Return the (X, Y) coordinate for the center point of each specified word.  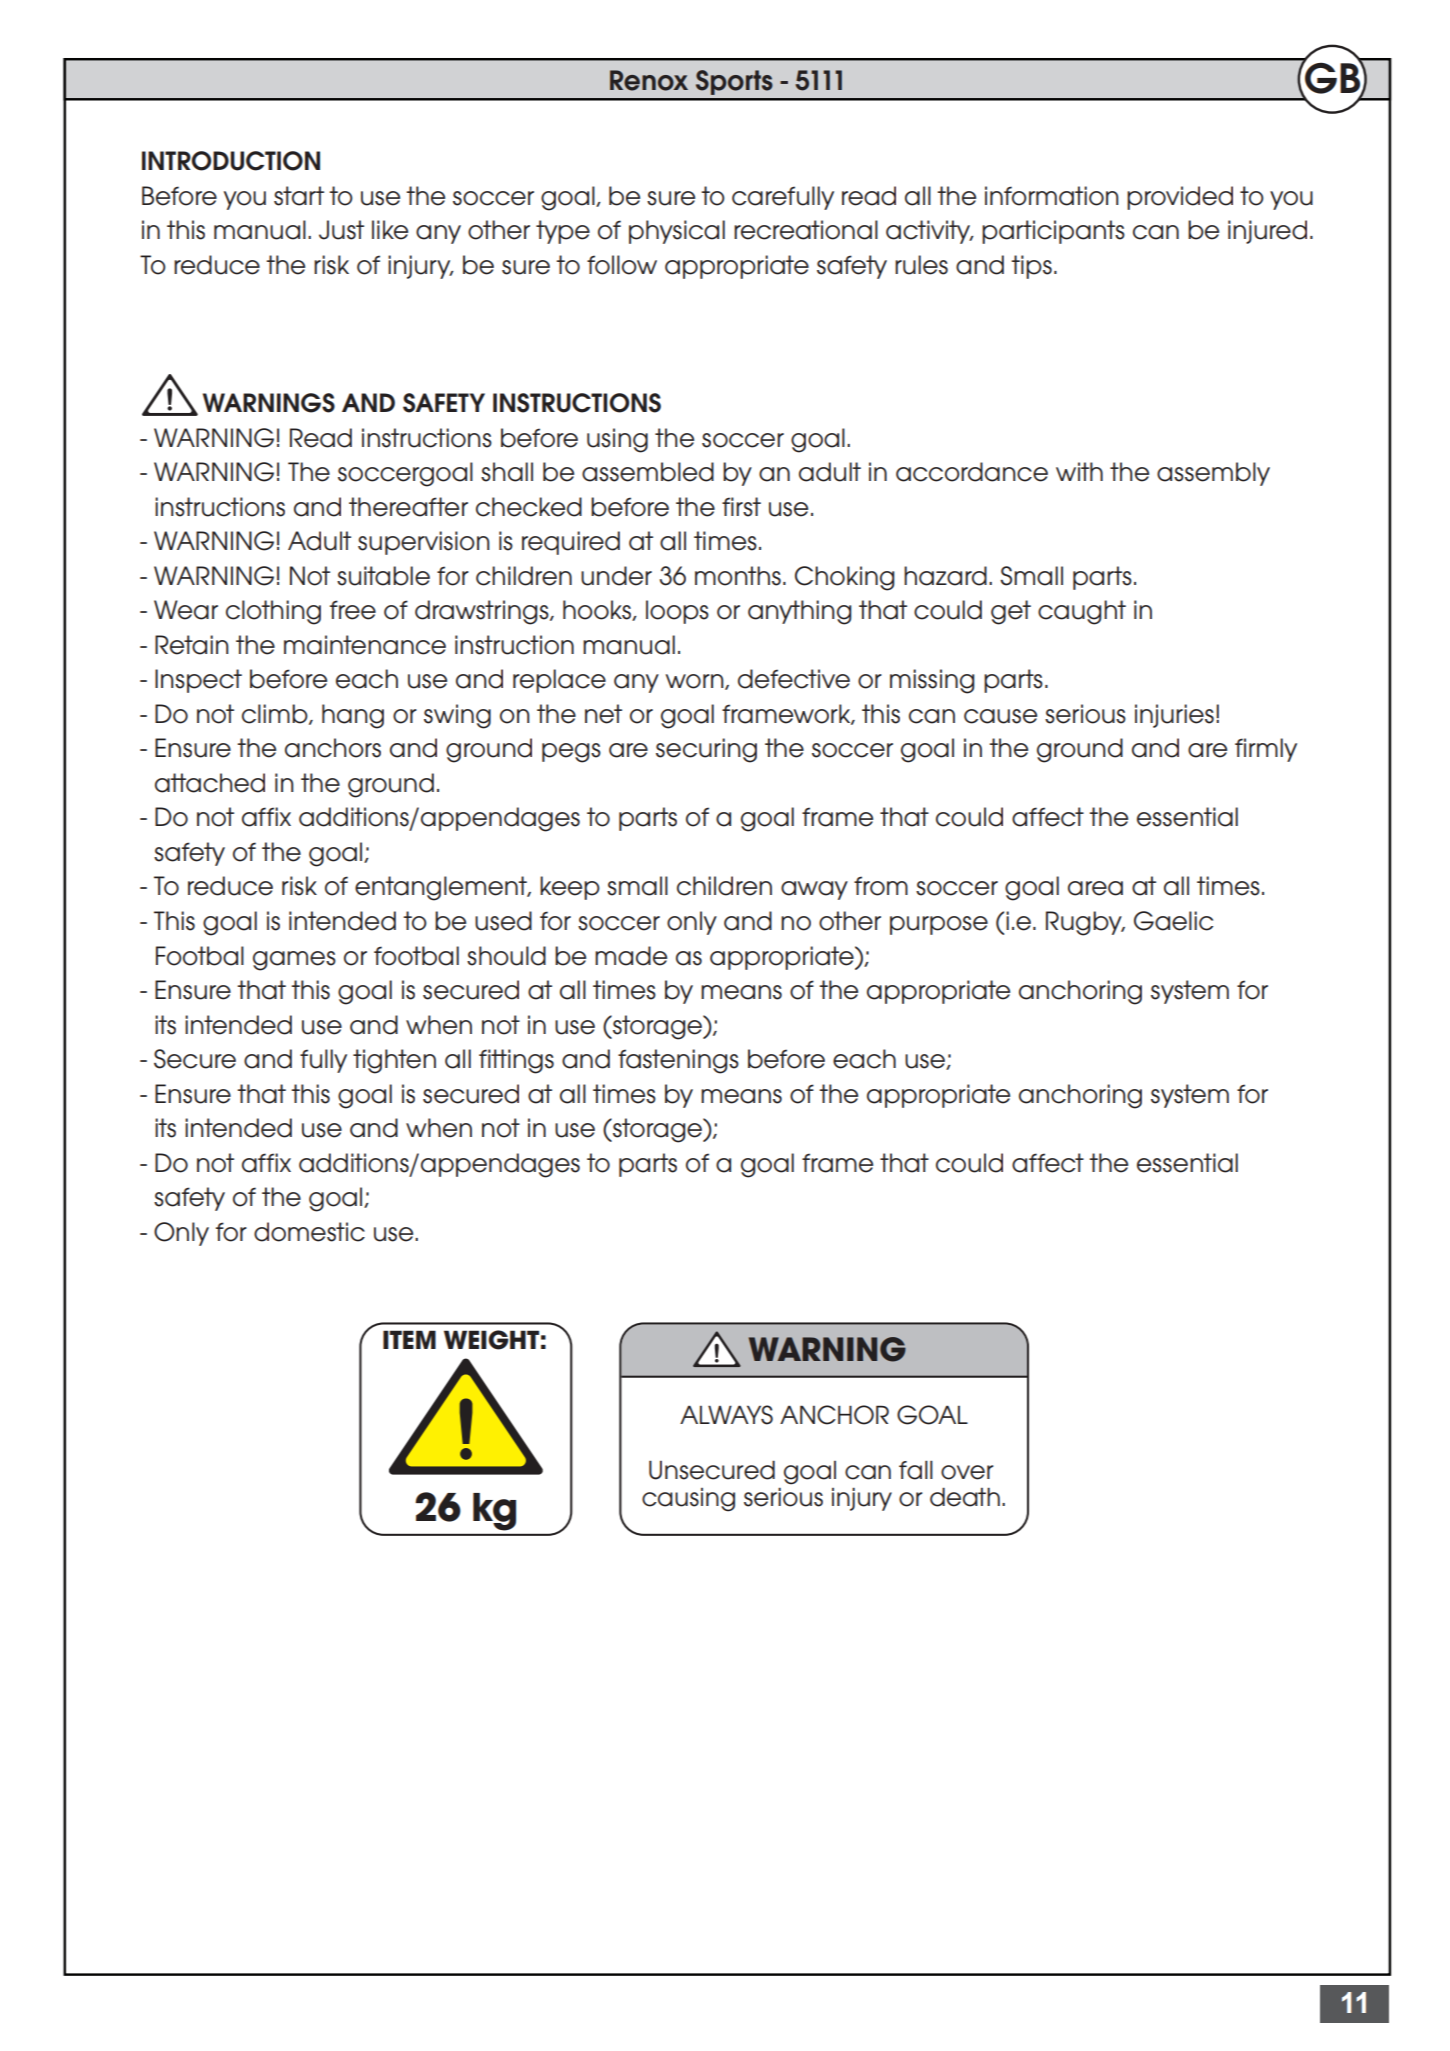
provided (1180, 198)
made (631, 956)
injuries (1174, 716)
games (294, 961)
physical (677, 232)
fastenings (678, 1061)
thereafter (408, 507)
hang (353, 716)
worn (696, 682)
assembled (648, 472)
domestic (309, 1232)
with (1079, 471)
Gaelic (1173, 921)
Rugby (1085, 923)
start (299, 196)
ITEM (409, 1339)
